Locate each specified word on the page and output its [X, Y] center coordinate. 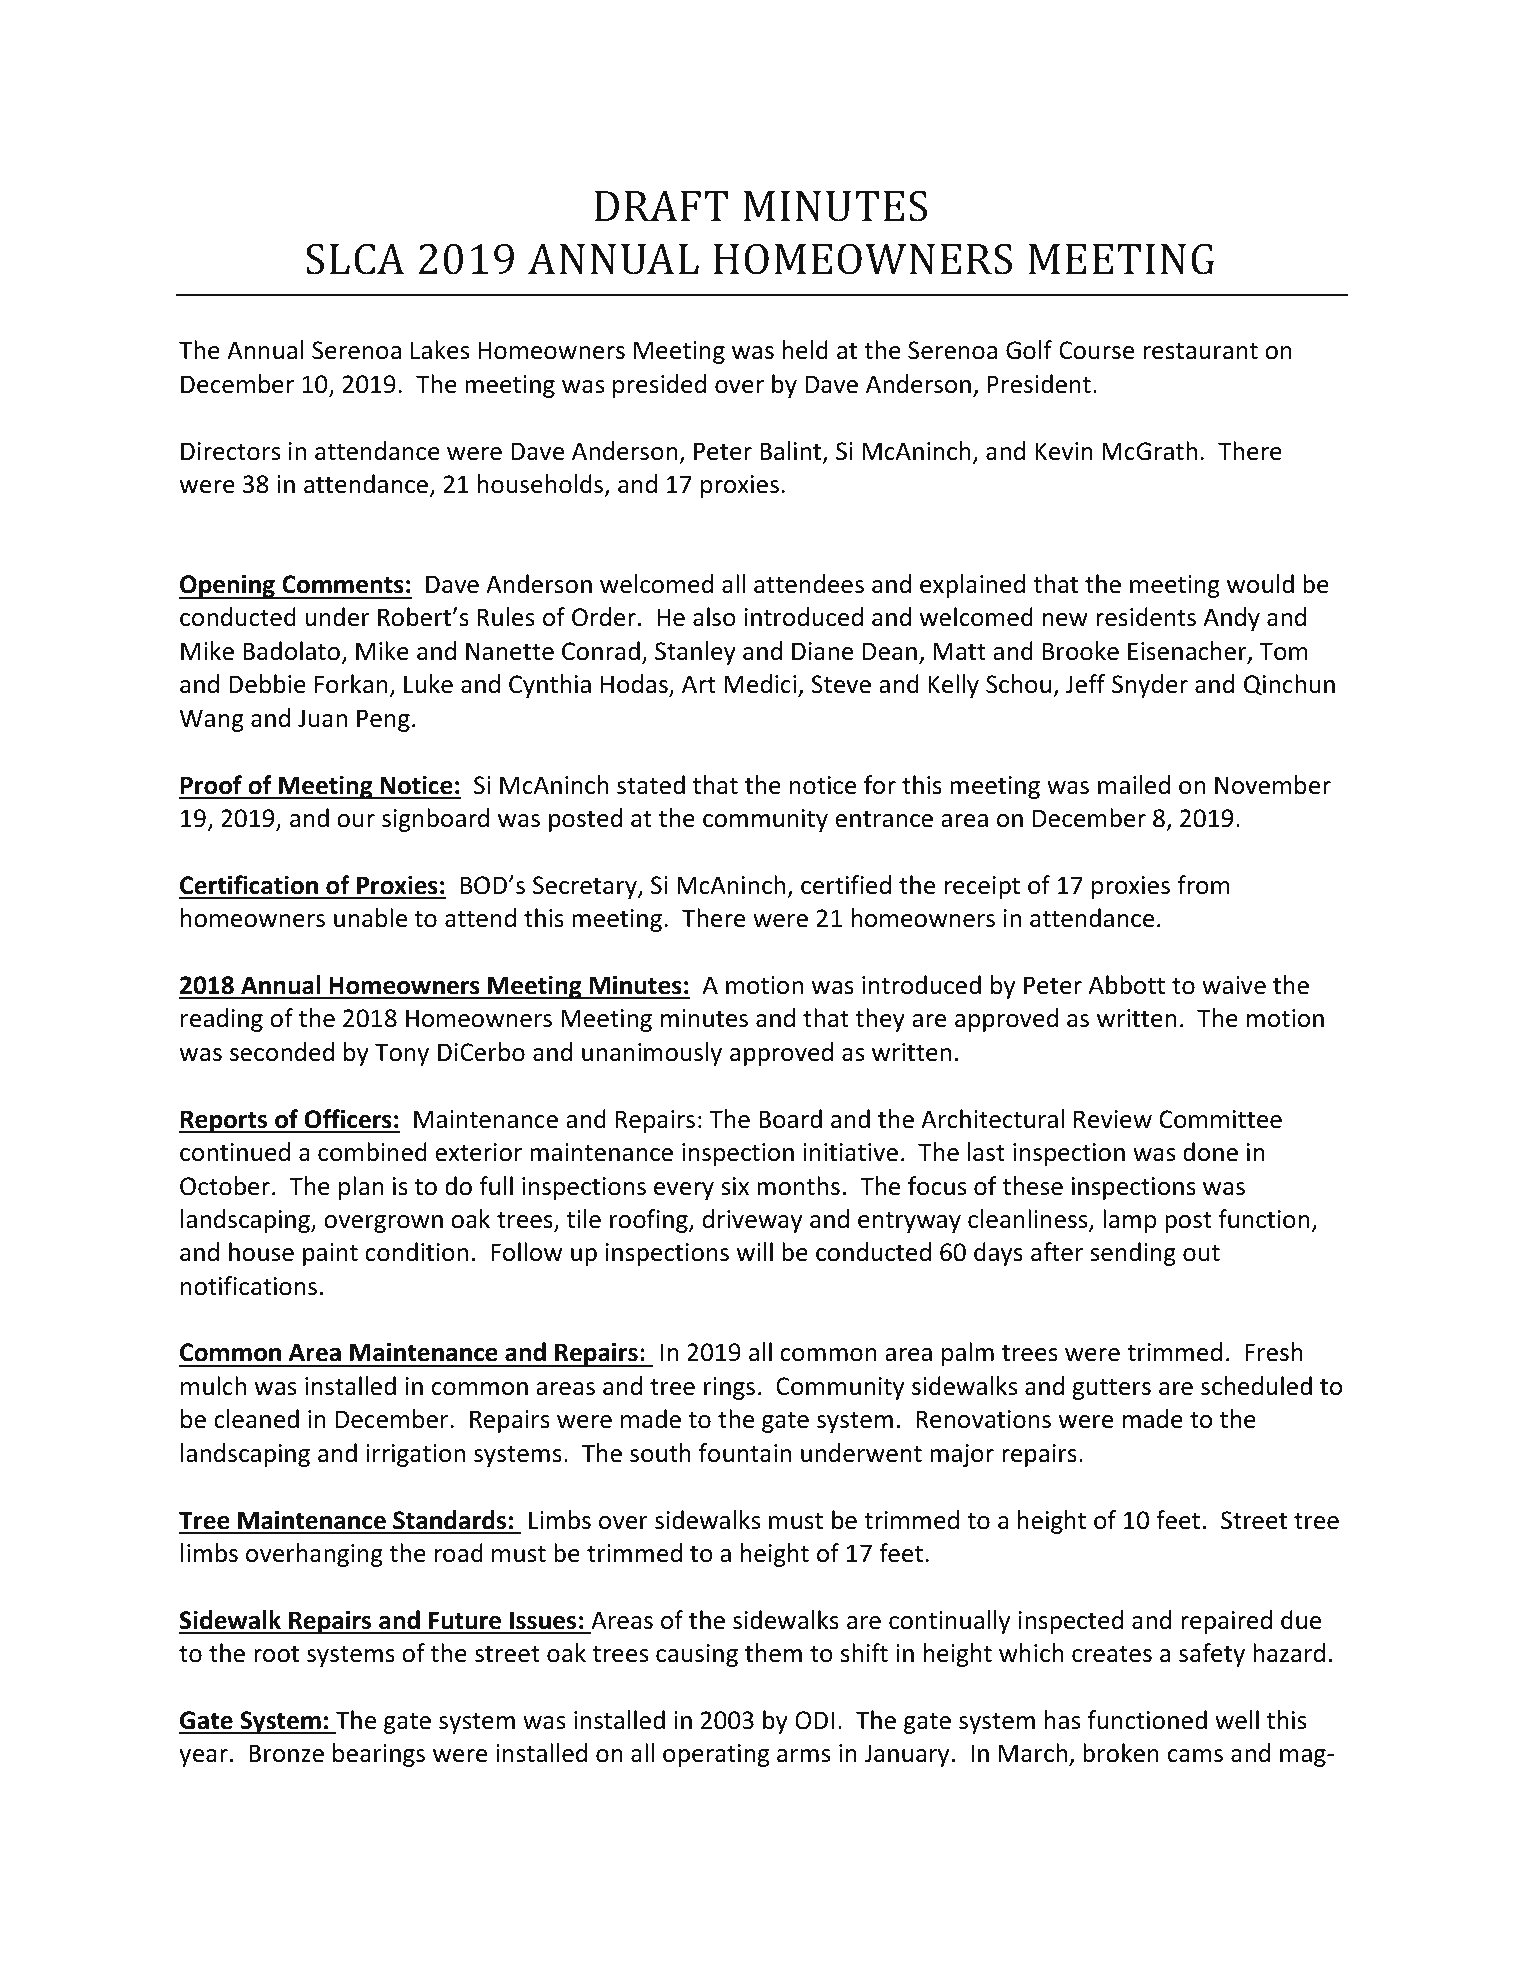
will [755, 1251]
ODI [814, 1720]
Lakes [440, 350]
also [714, 617]
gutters [1111, 1389]
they [880, 1020]
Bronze [286, 1753]
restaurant [1200, 351]
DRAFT [661, 206]
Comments [343, 584]
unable [370, 918]
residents [1146, 617]
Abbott [1127, 985]
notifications [249, 1286]
